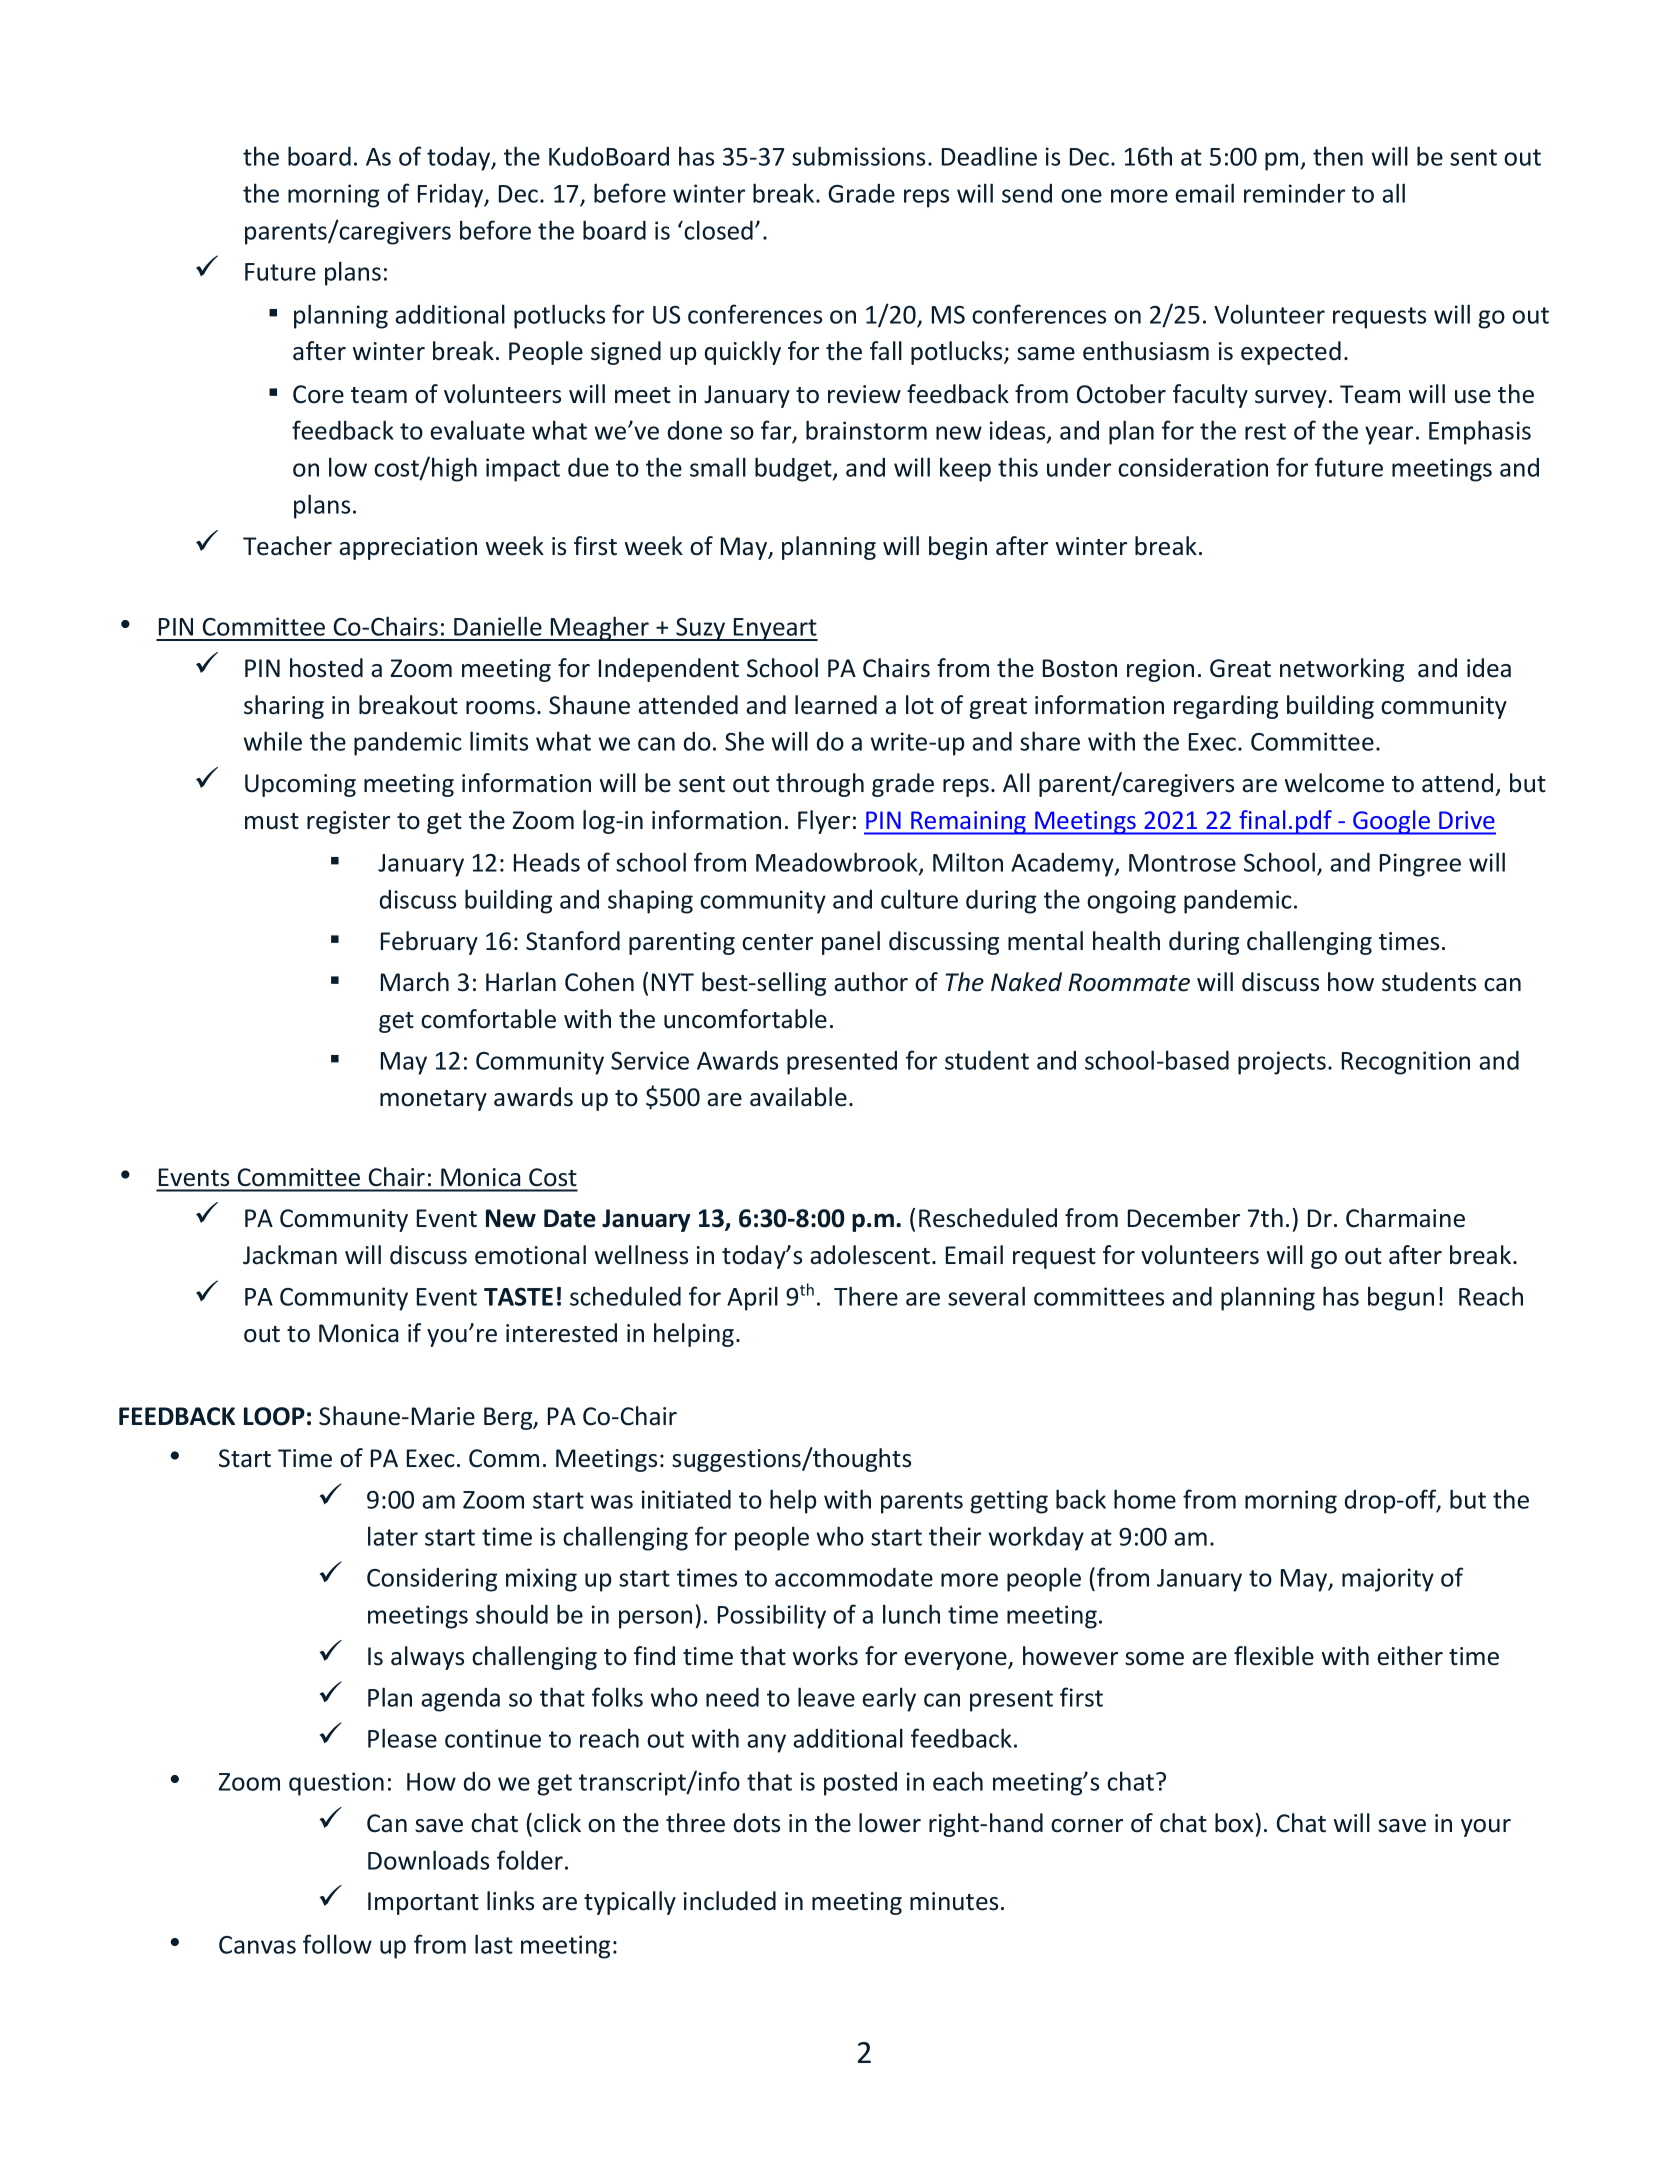  I want to click on reminder, so click(1294, 193).
